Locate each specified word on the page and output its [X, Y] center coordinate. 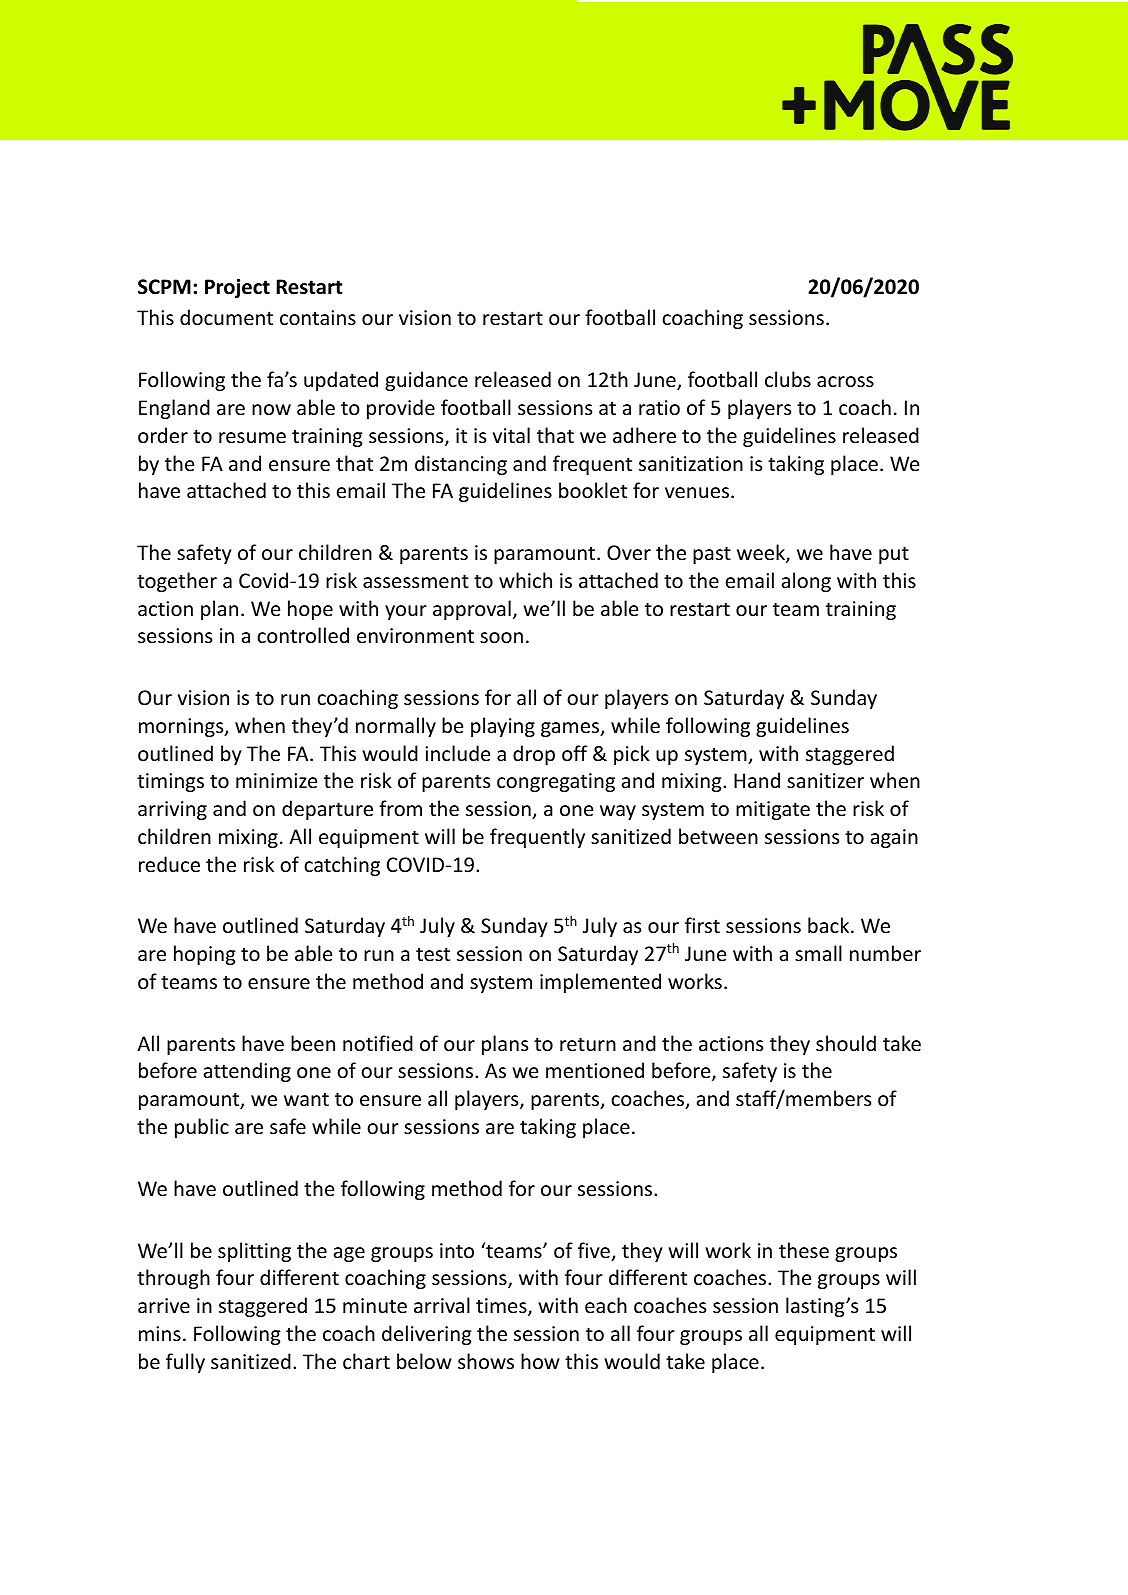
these [804, 1250]
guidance [426, 381]
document [226, 317]
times [502, 1307]
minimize [276, 780]
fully [185, 1363]
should [846, 1043]
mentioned [595, 1070]
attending [247, 1072]
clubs [788, 379]
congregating [556, 782]
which [525, 580]
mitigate [773, 810]
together [177, 582]
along [806, 582]
